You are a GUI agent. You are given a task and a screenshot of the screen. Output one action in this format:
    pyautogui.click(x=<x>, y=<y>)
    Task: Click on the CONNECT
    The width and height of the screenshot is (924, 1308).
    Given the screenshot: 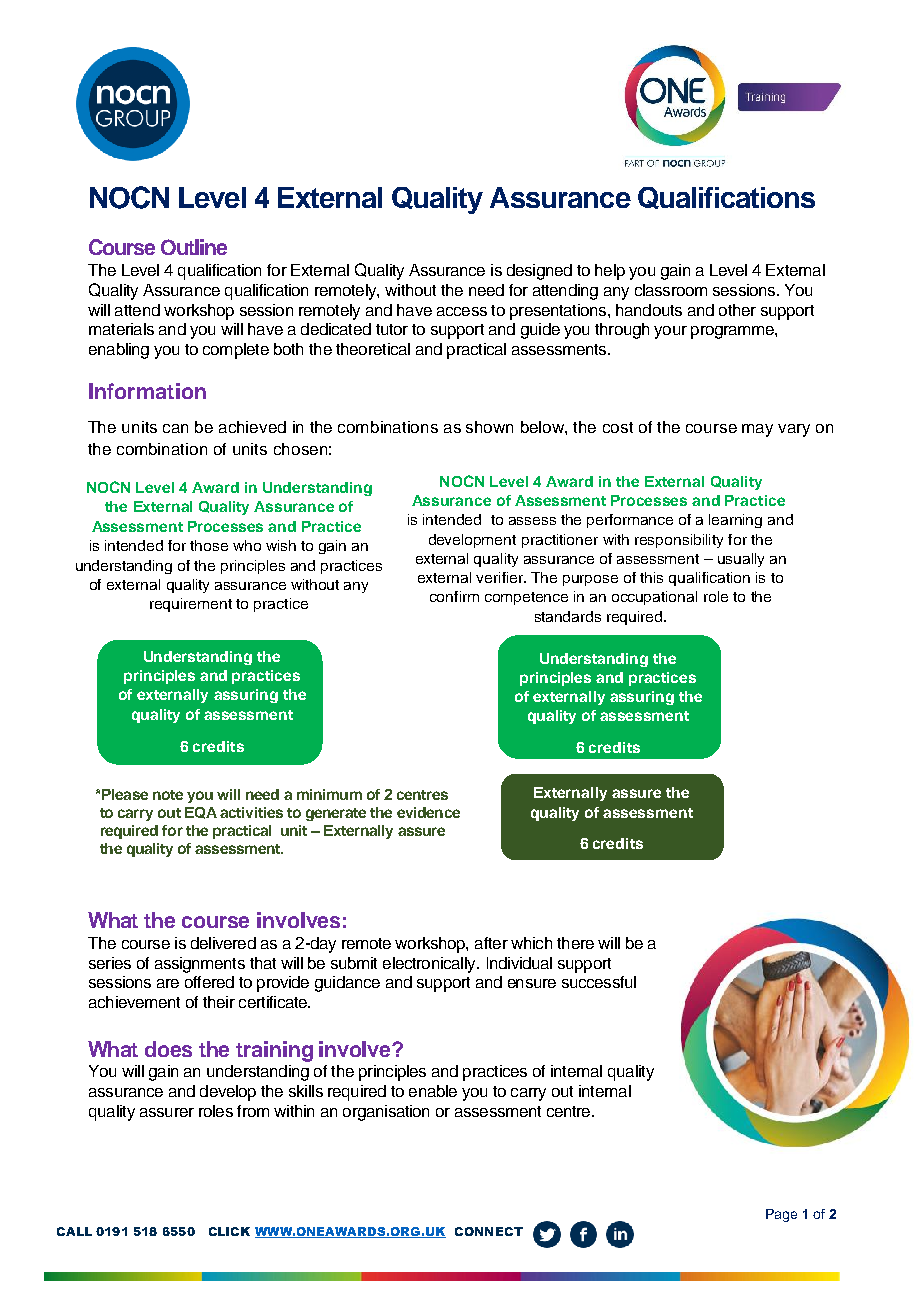 What is the action you would take?
    pyautogui.click(x=489, y=1231)
